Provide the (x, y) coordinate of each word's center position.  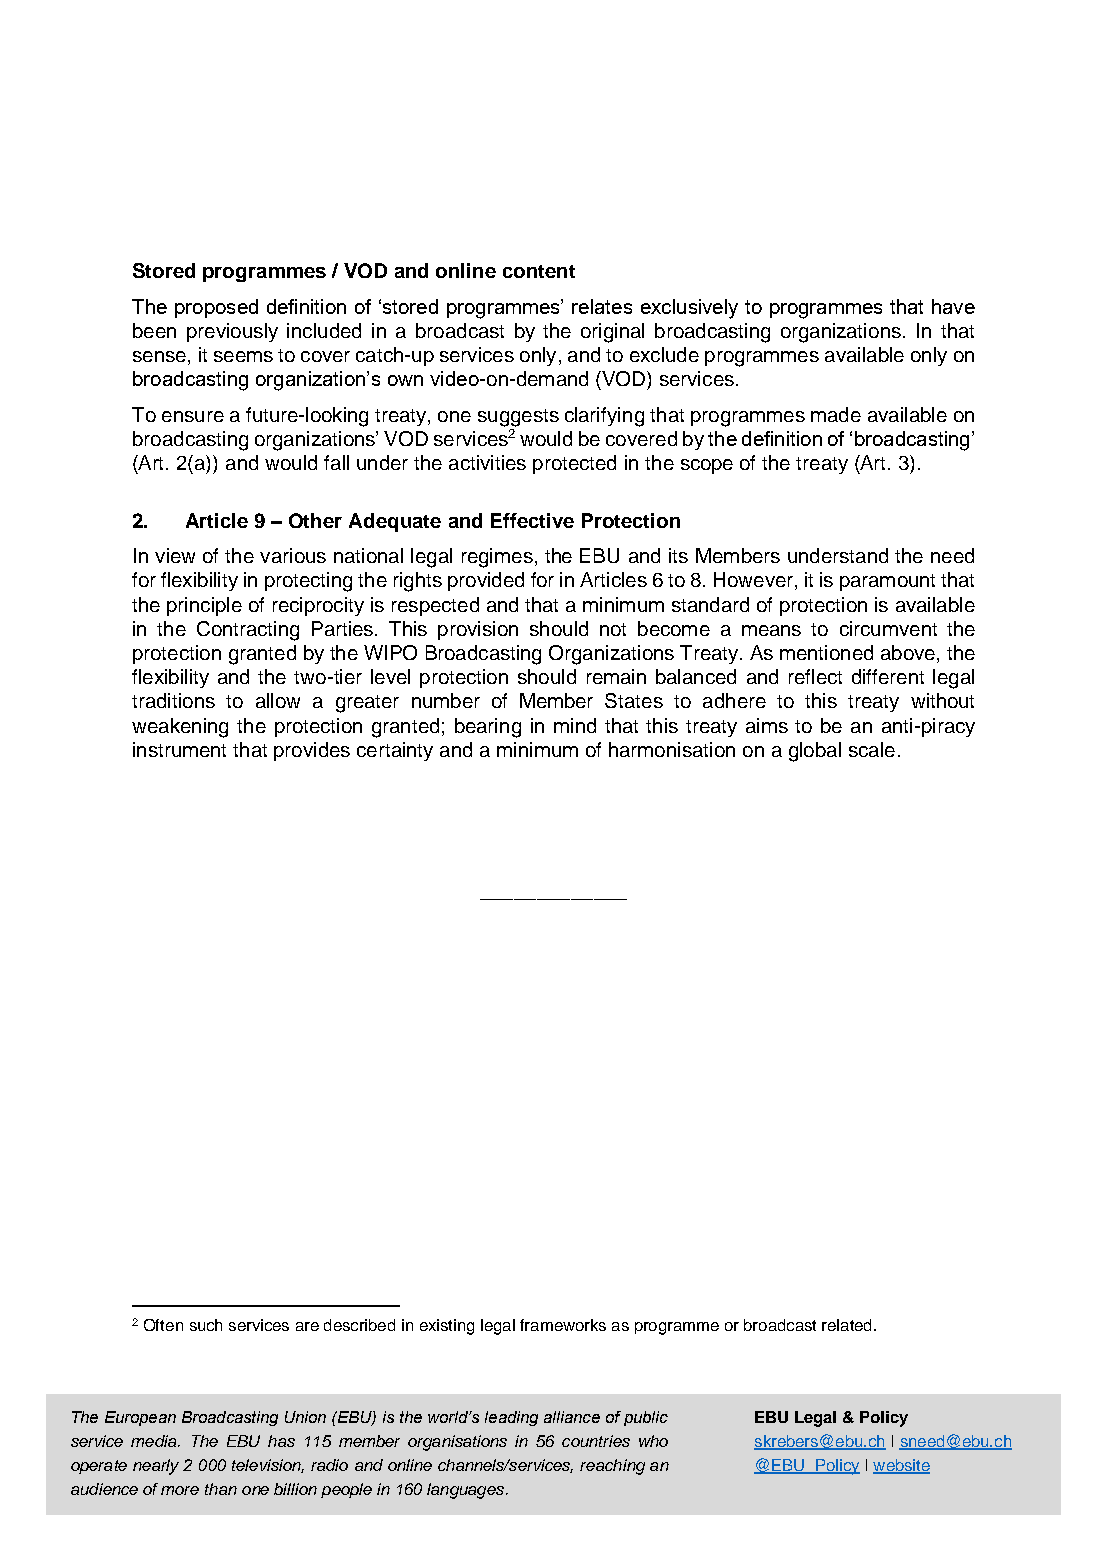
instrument (179, 749)
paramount (887, 582)
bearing (488, 728)
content (539, 271)
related (846, 1325)
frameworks (563, 1325)
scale (872, 749)
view (175, 555)
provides (312, 751)
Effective (532, 520)
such (206, 1325)
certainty (395, 751)
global (815, 752)
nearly (156, 1467)
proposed (216, 308)
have (953, 306)
